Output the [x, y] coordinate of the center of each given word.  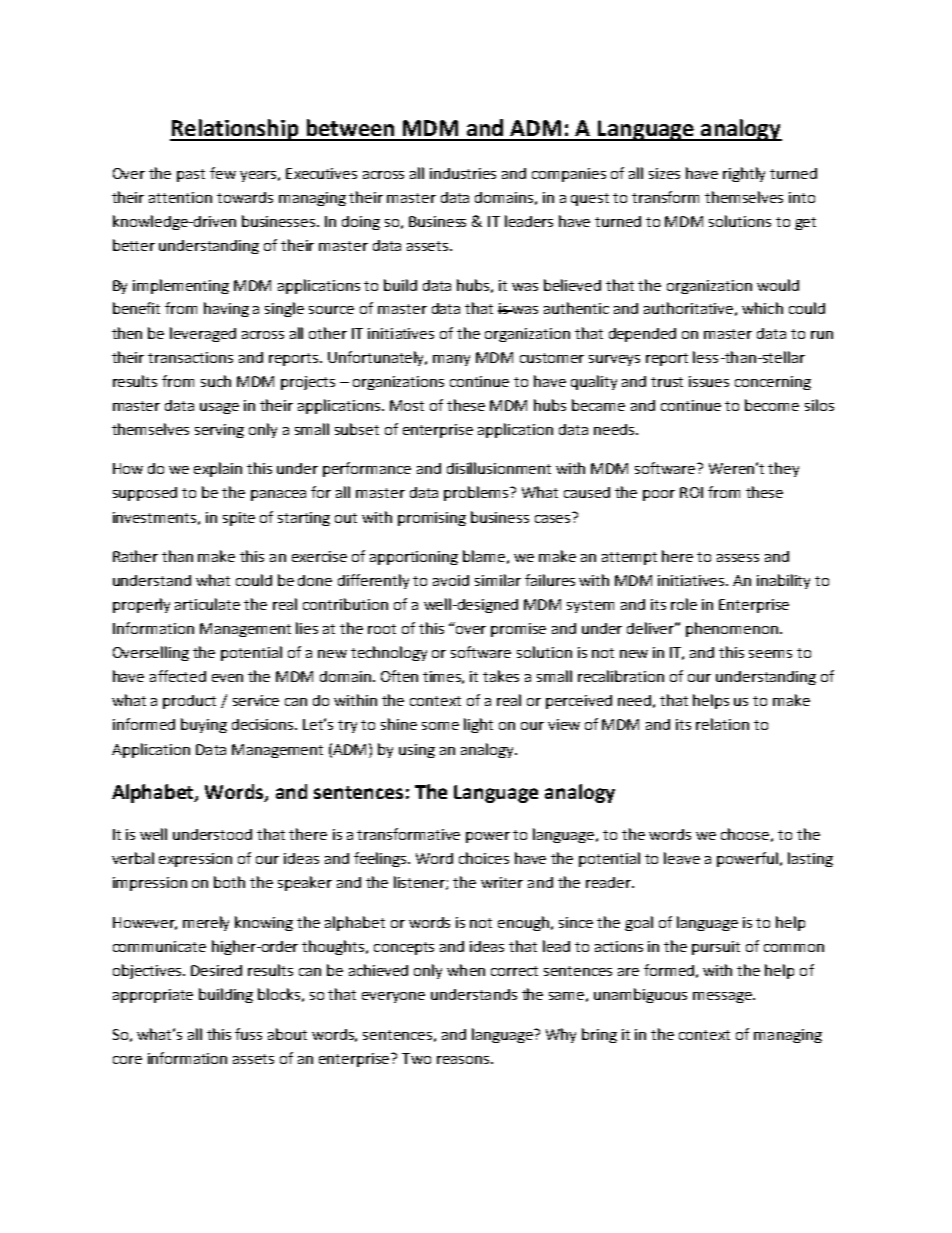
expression [195, 860]
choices [484, 858]
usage [219, 408]
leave [682, 858]
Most [407, 405]
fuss [248, 1034]
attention [180, 197]
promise [518, 630]
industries [463, 173]
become [772, 405]
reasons [464, 1060]
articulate [207, 604]
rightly [744, 174]
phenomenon [733, 629]
